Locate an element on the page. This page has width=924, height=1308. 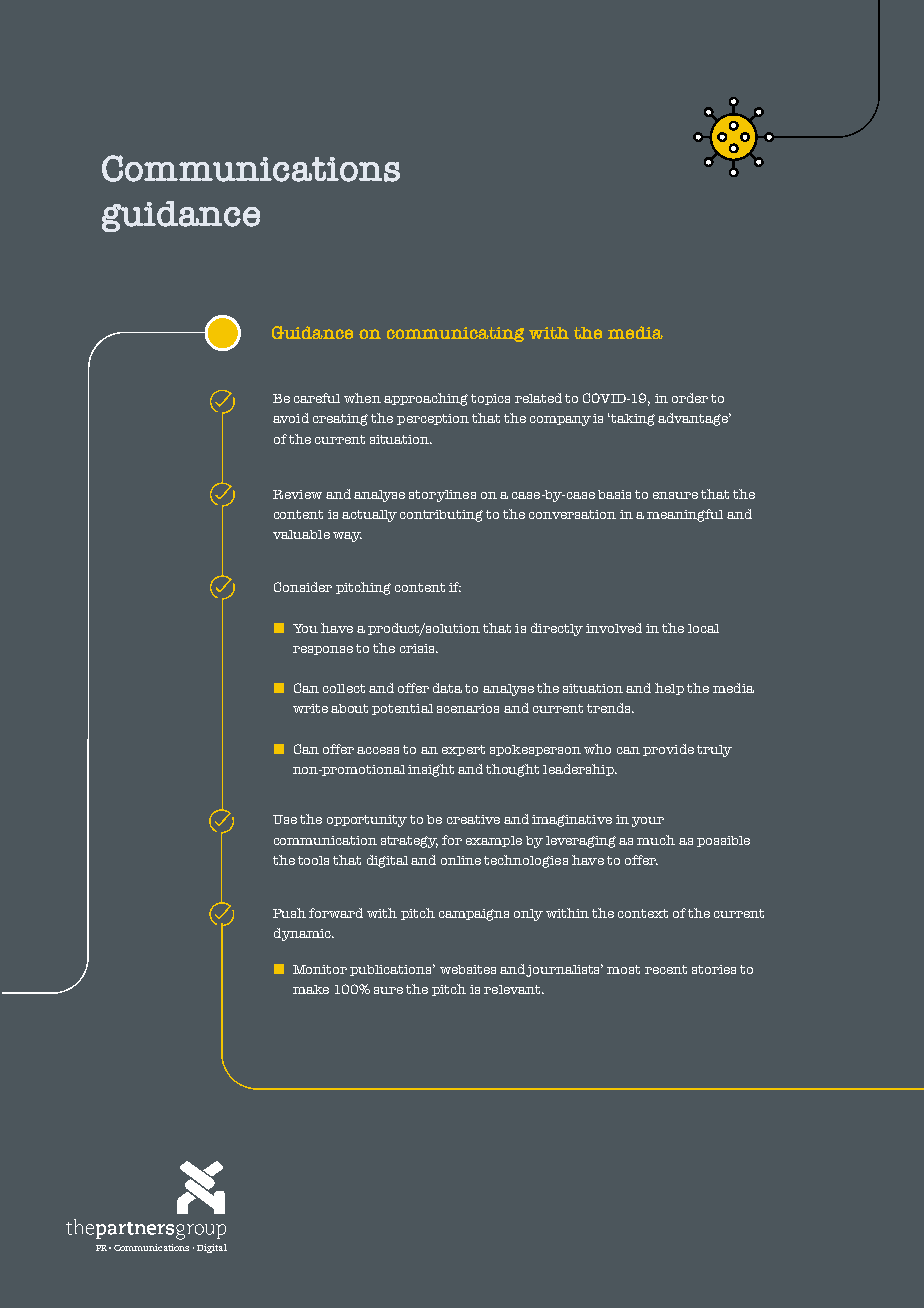
meaningful is located at coordinates (685, 515).
